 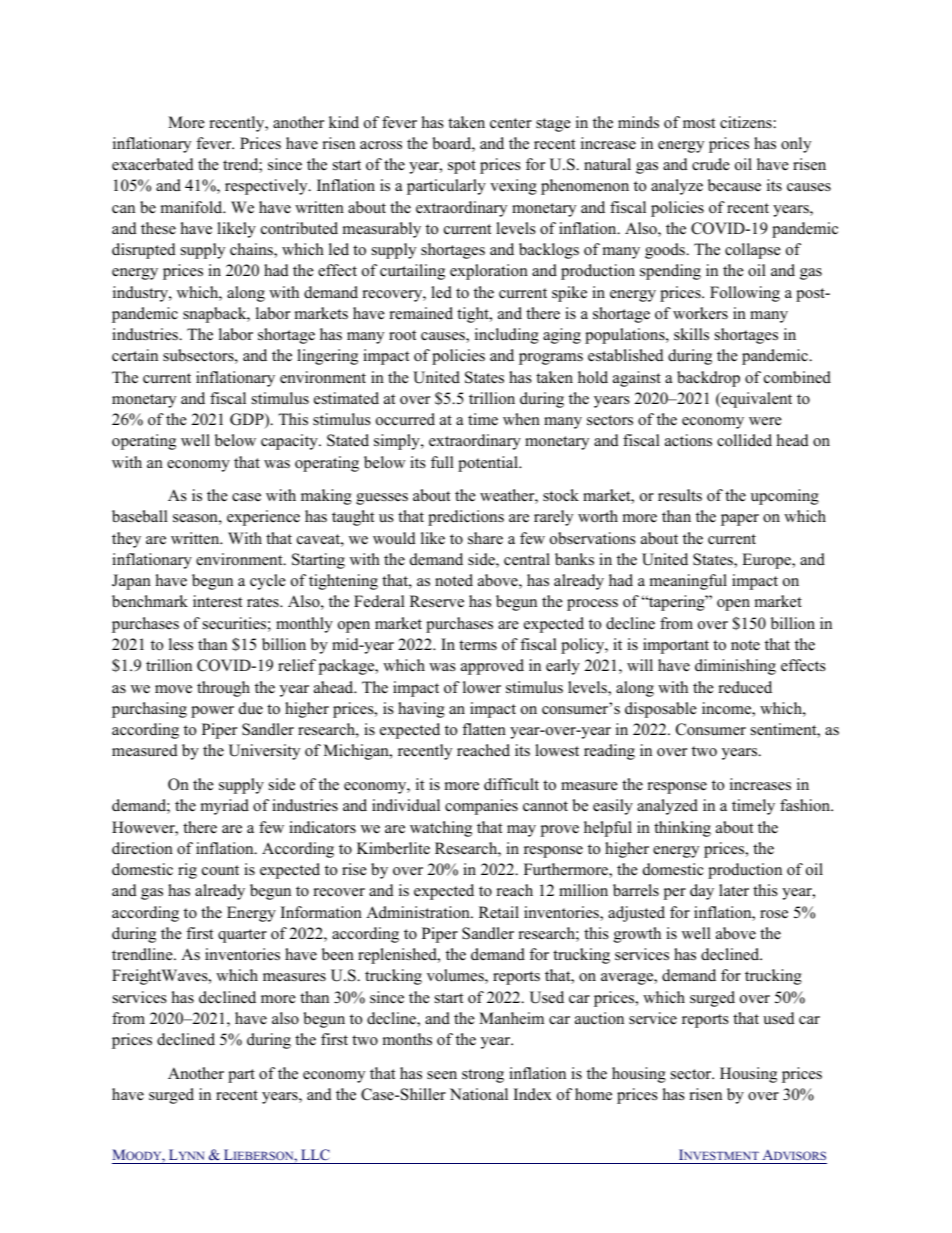 I want to click on crude, so click(x=711, y=164).
